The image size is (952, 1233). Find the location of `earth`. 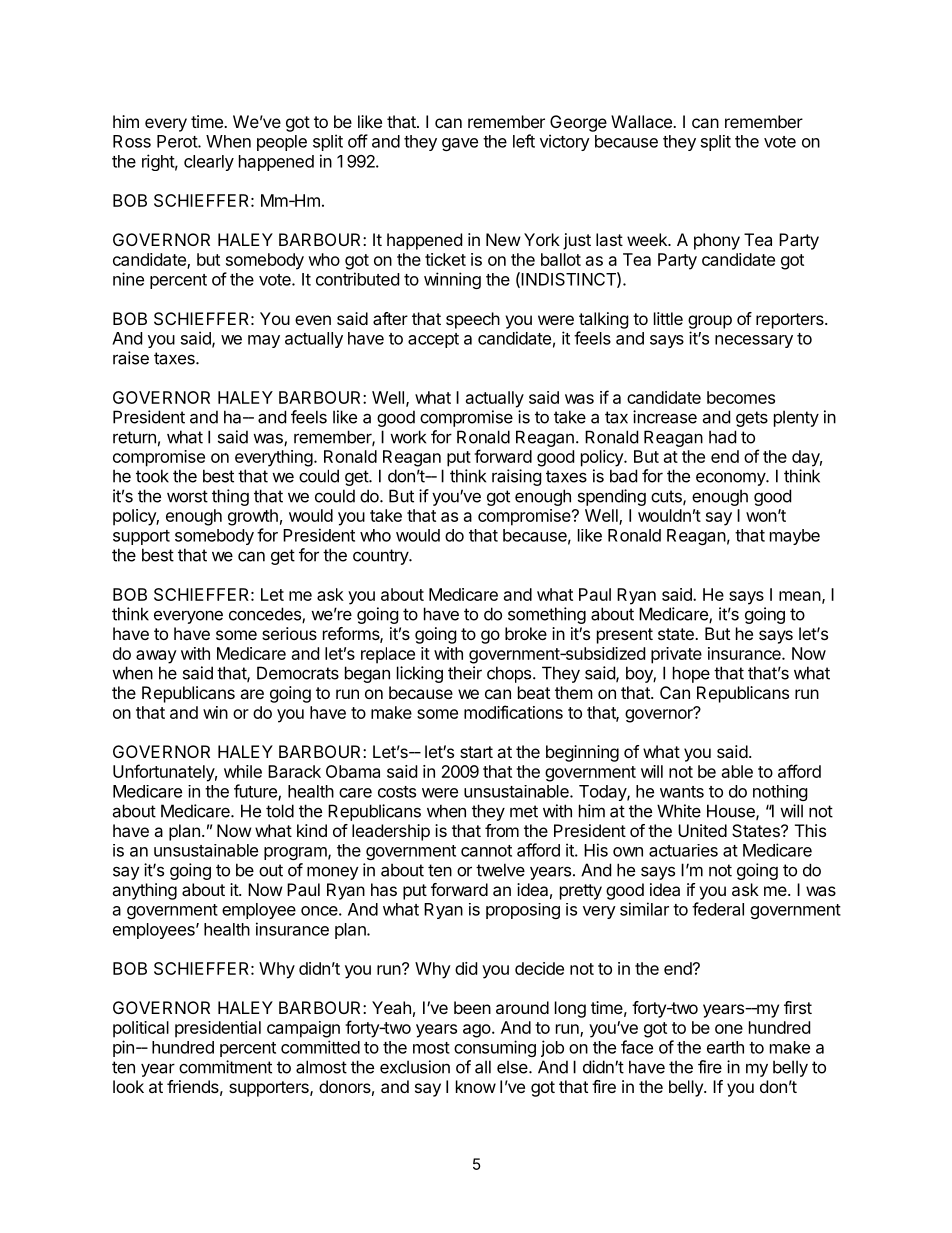

earth is located at coordinates (725, 1047).
